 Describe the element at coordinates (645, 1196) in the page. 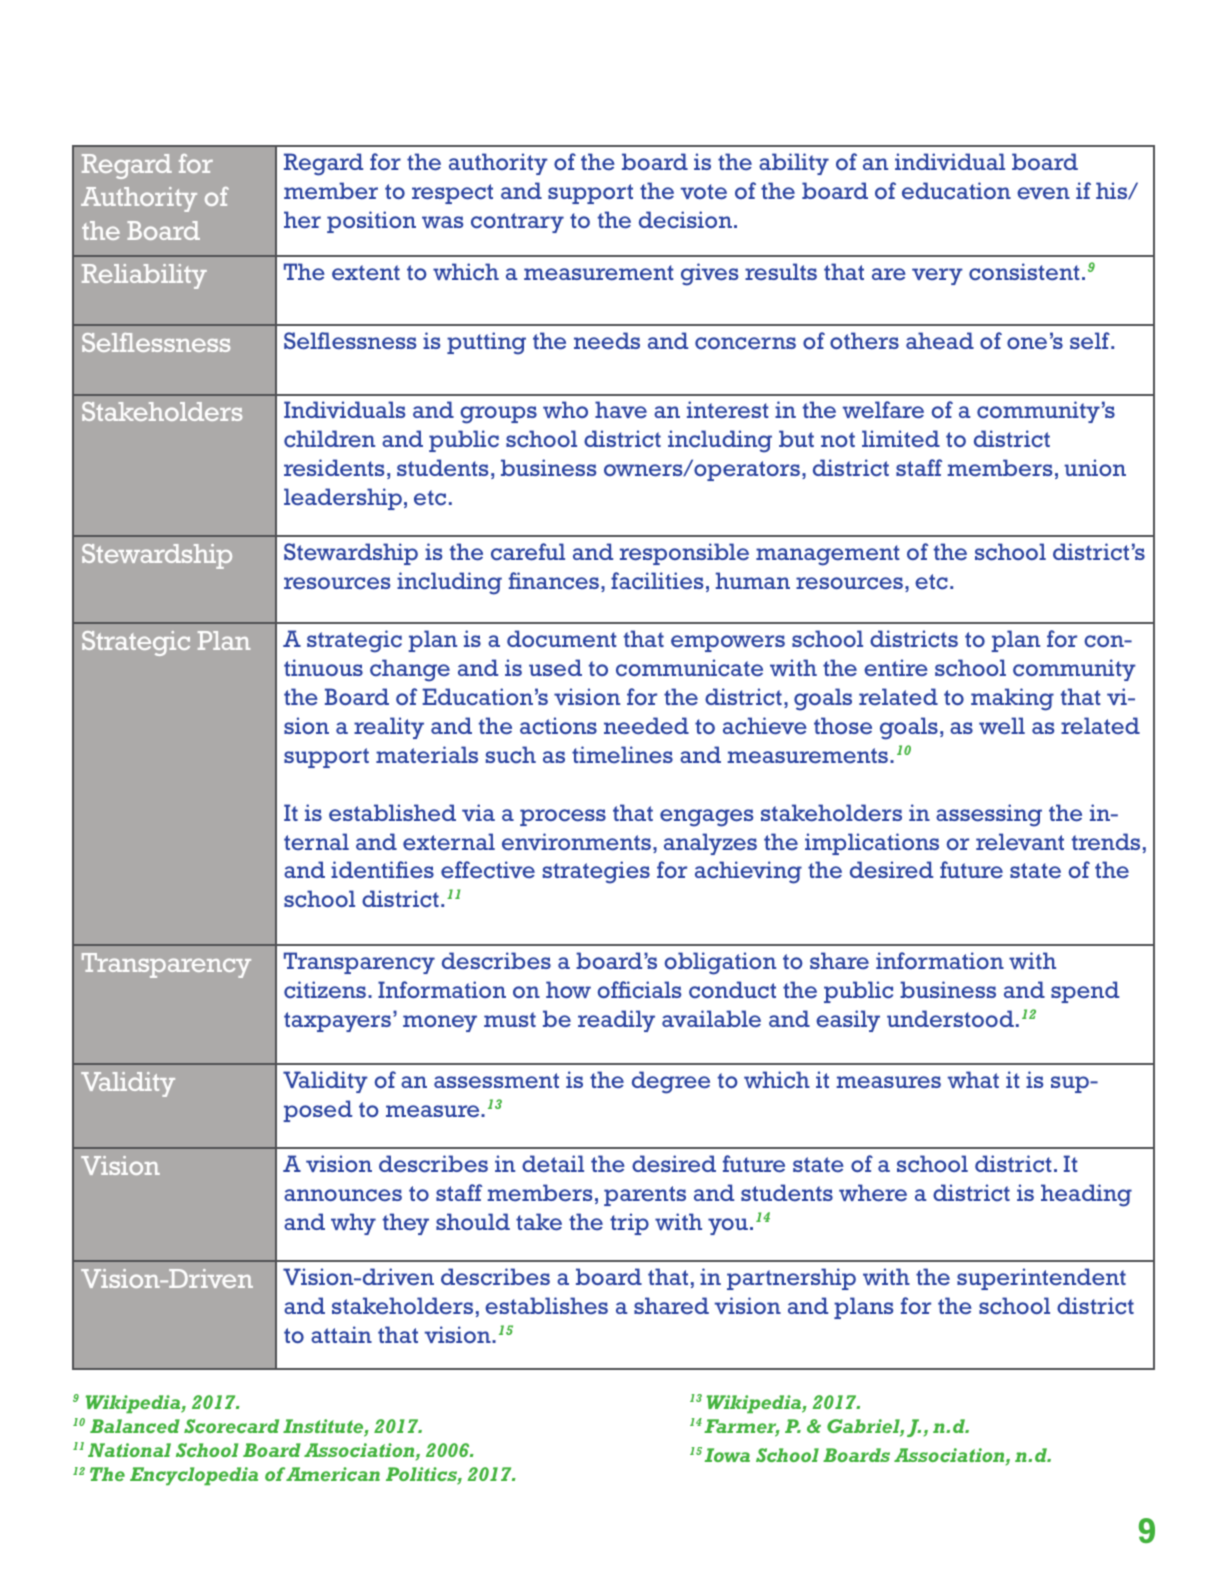

I see `parents` at that location.
